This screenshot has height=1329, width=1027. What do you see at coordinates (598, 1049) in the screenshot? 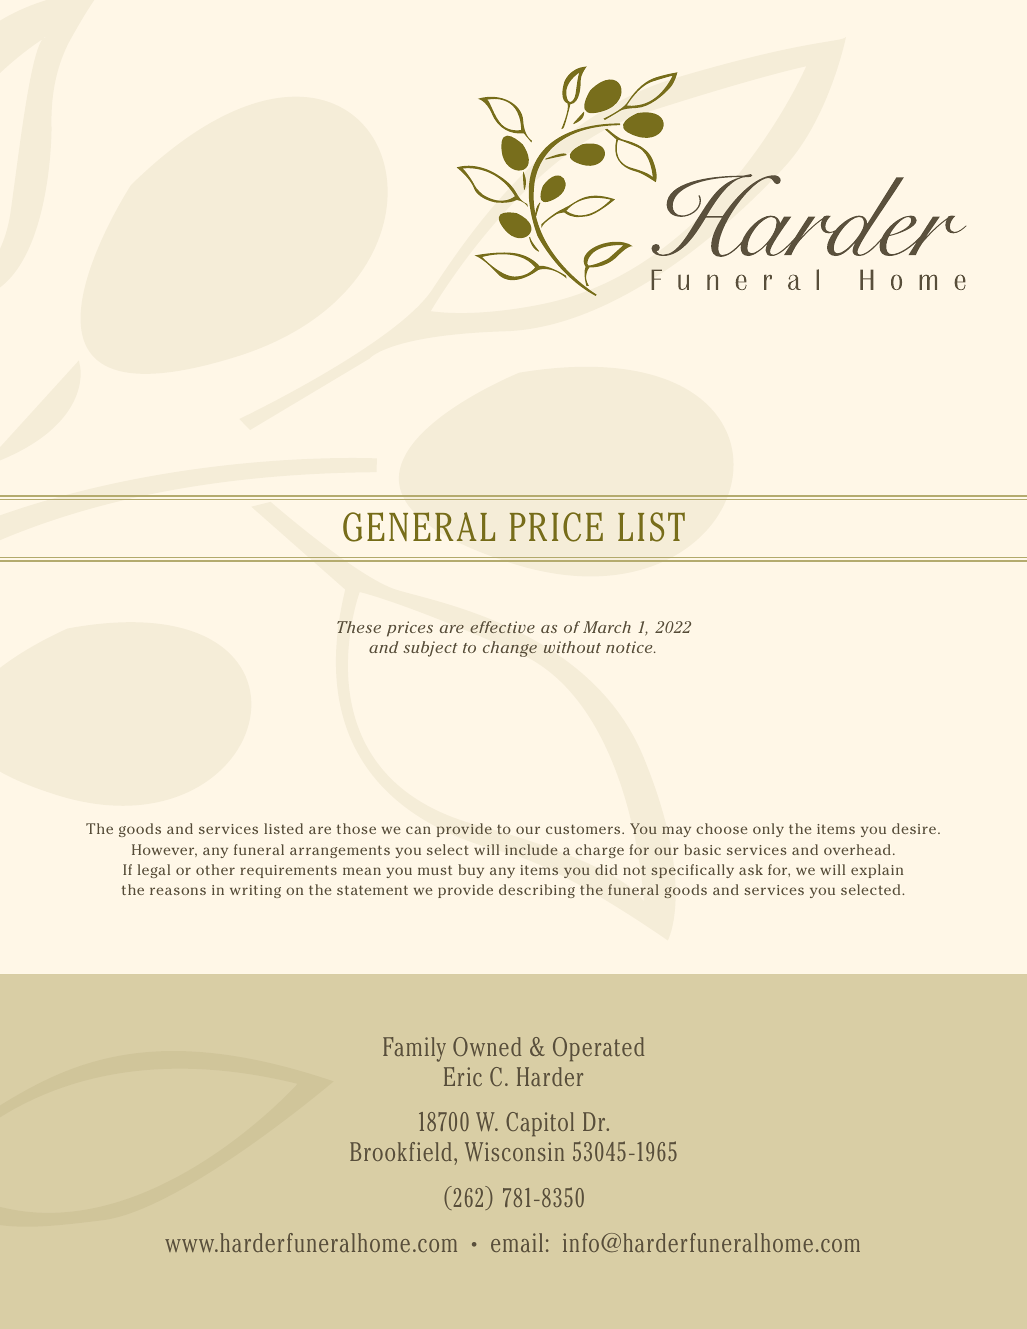
I see `Operated` at bounding box center [598, 1049].
